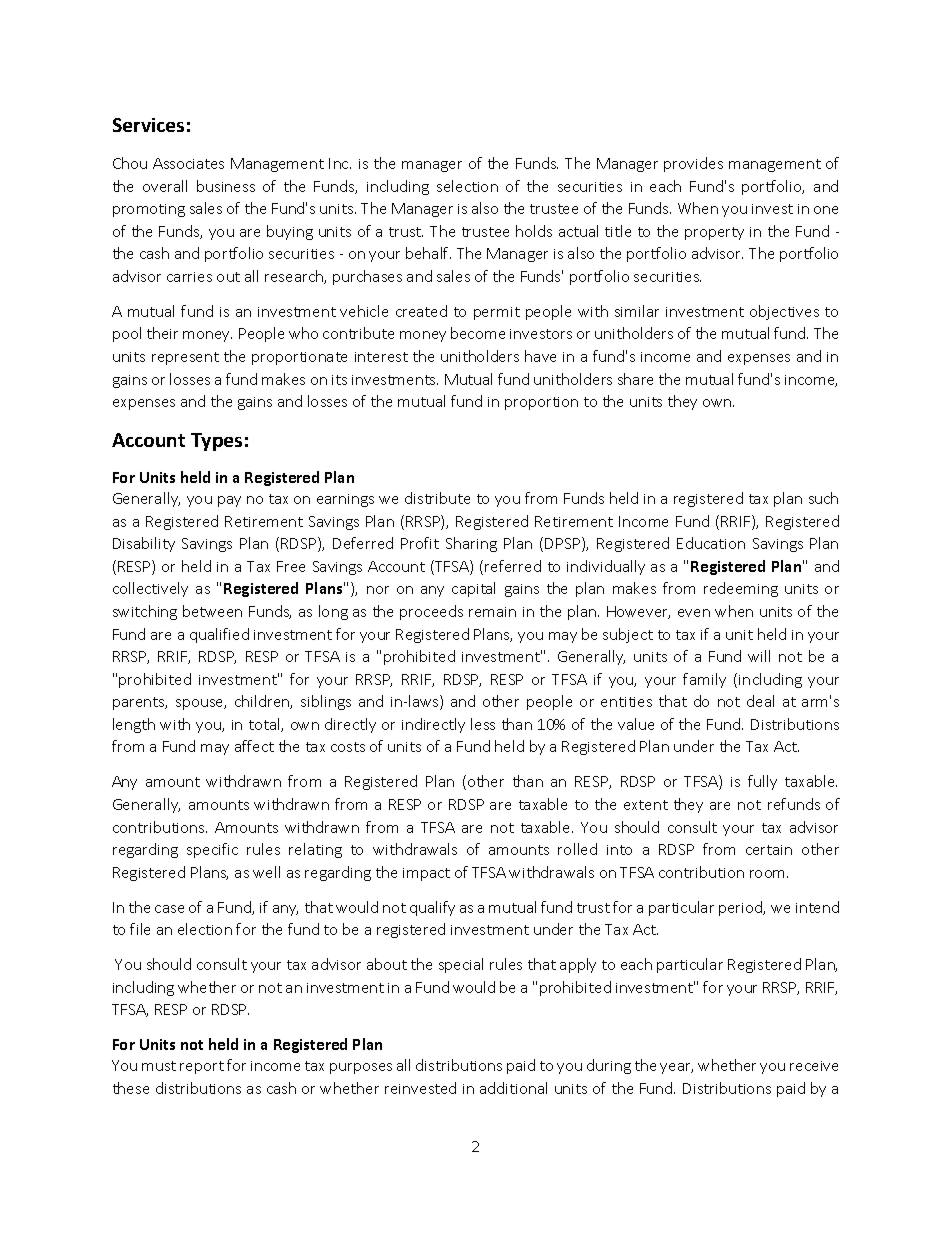 The height and width of the screenshot is (1233, 952). I want to click on additional, so click(513, 1088).
